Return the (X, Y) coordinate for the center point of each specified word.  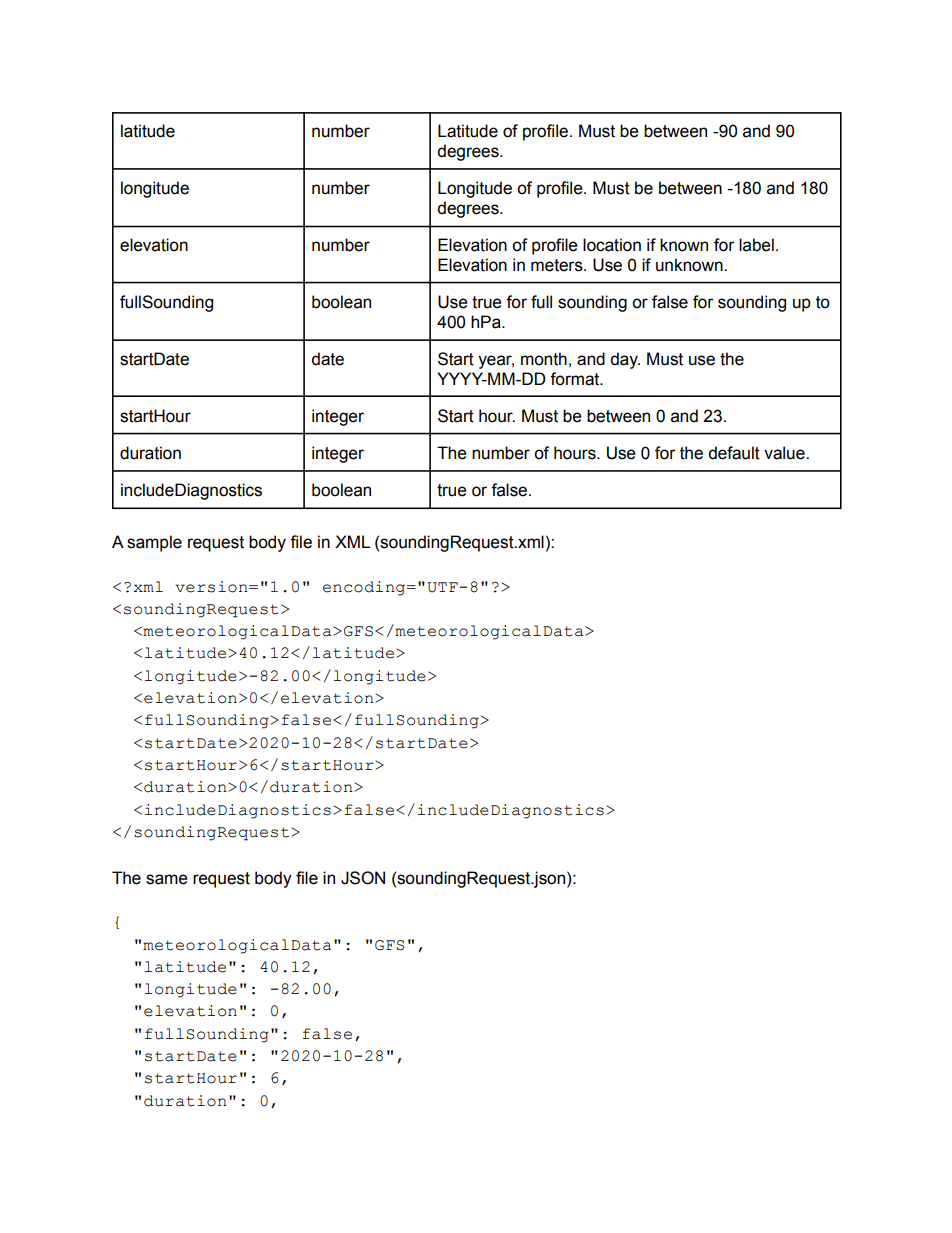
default (734, 453)
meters (558, 265)
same (167, 879)
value (785, 453)
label (756, 245)
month (544, 359)
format (576, 379)
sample (154, 543)
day (625, 360)
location (612, 245)
